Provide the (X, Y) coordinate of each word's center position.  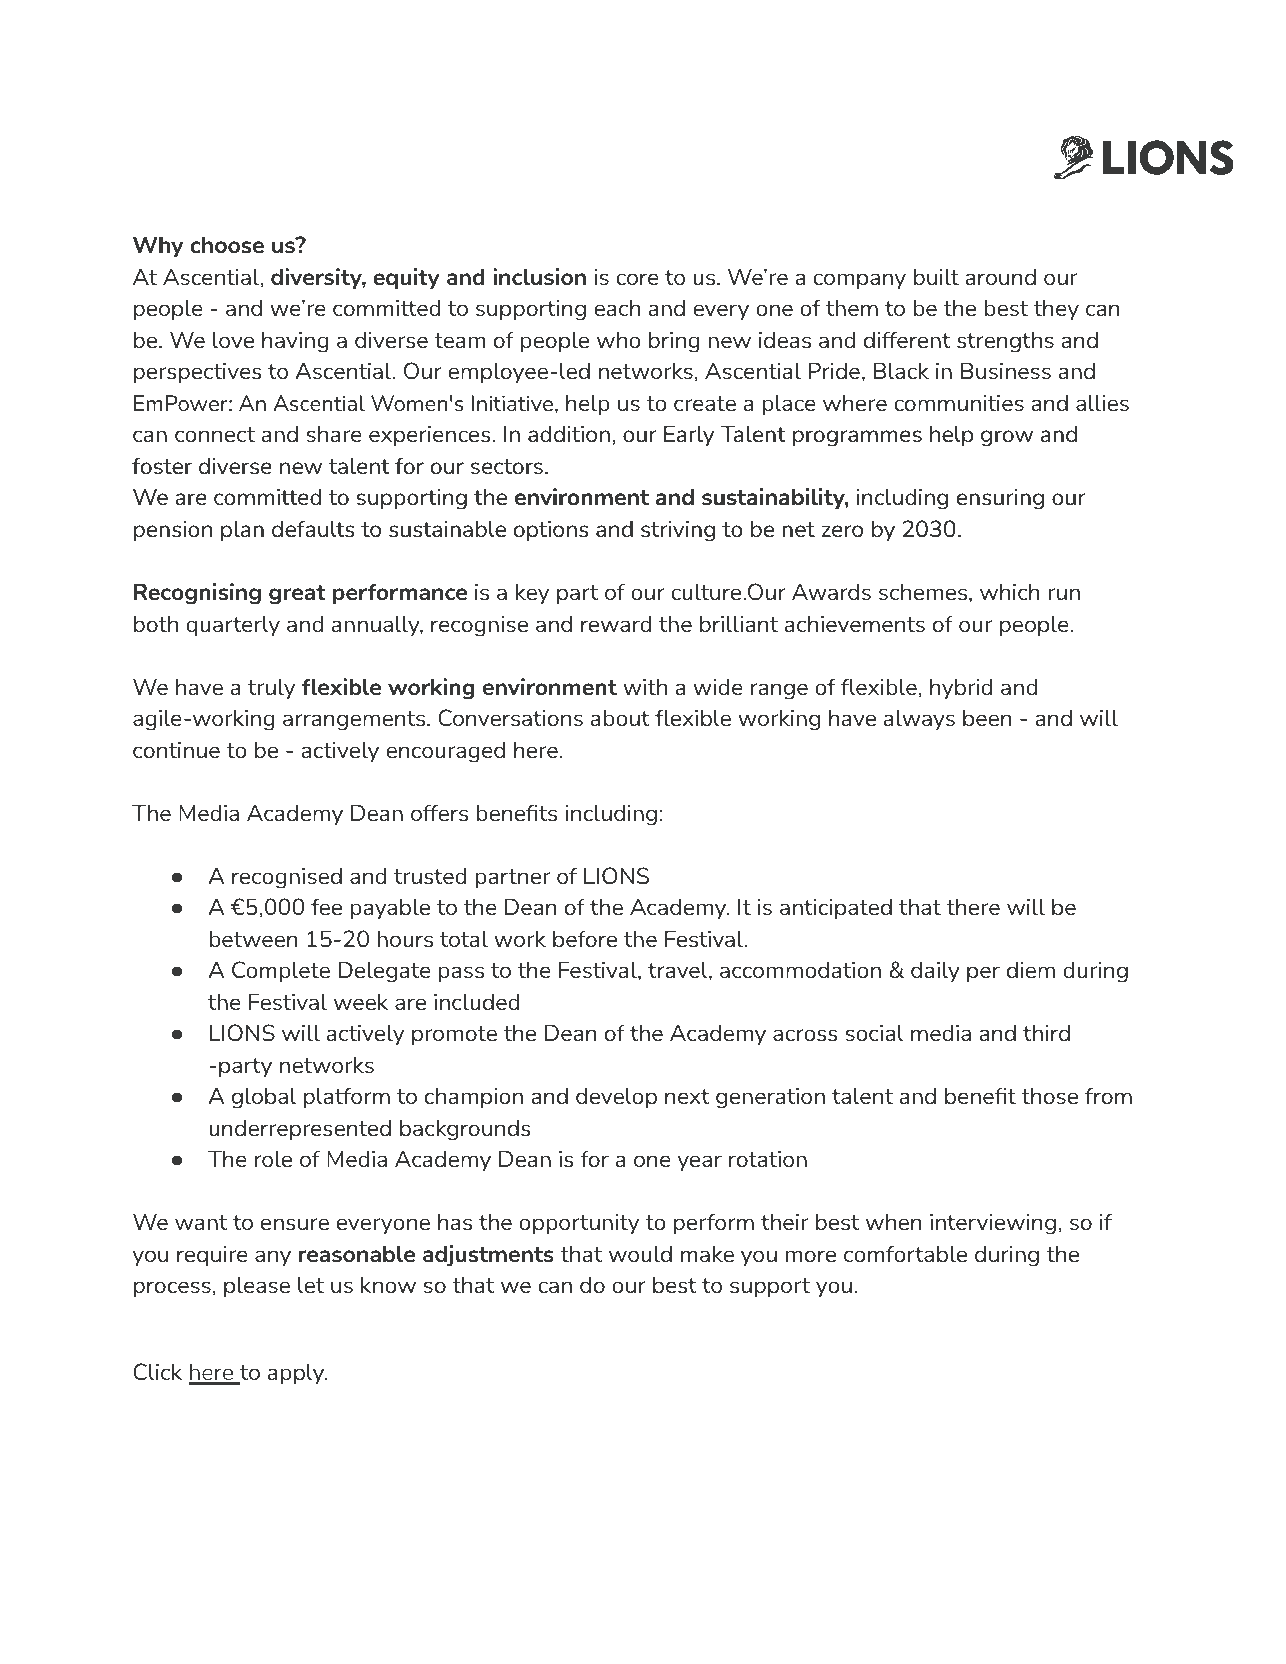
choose (227, 245)
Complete (281, 971)
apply (297, 1373)
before (585, 938)
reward (616, 623)
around (1000, 276)
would (640, 1253)
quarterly (233, 625)
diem (1031, 969)
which (1009, 591)
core (637, 279)
